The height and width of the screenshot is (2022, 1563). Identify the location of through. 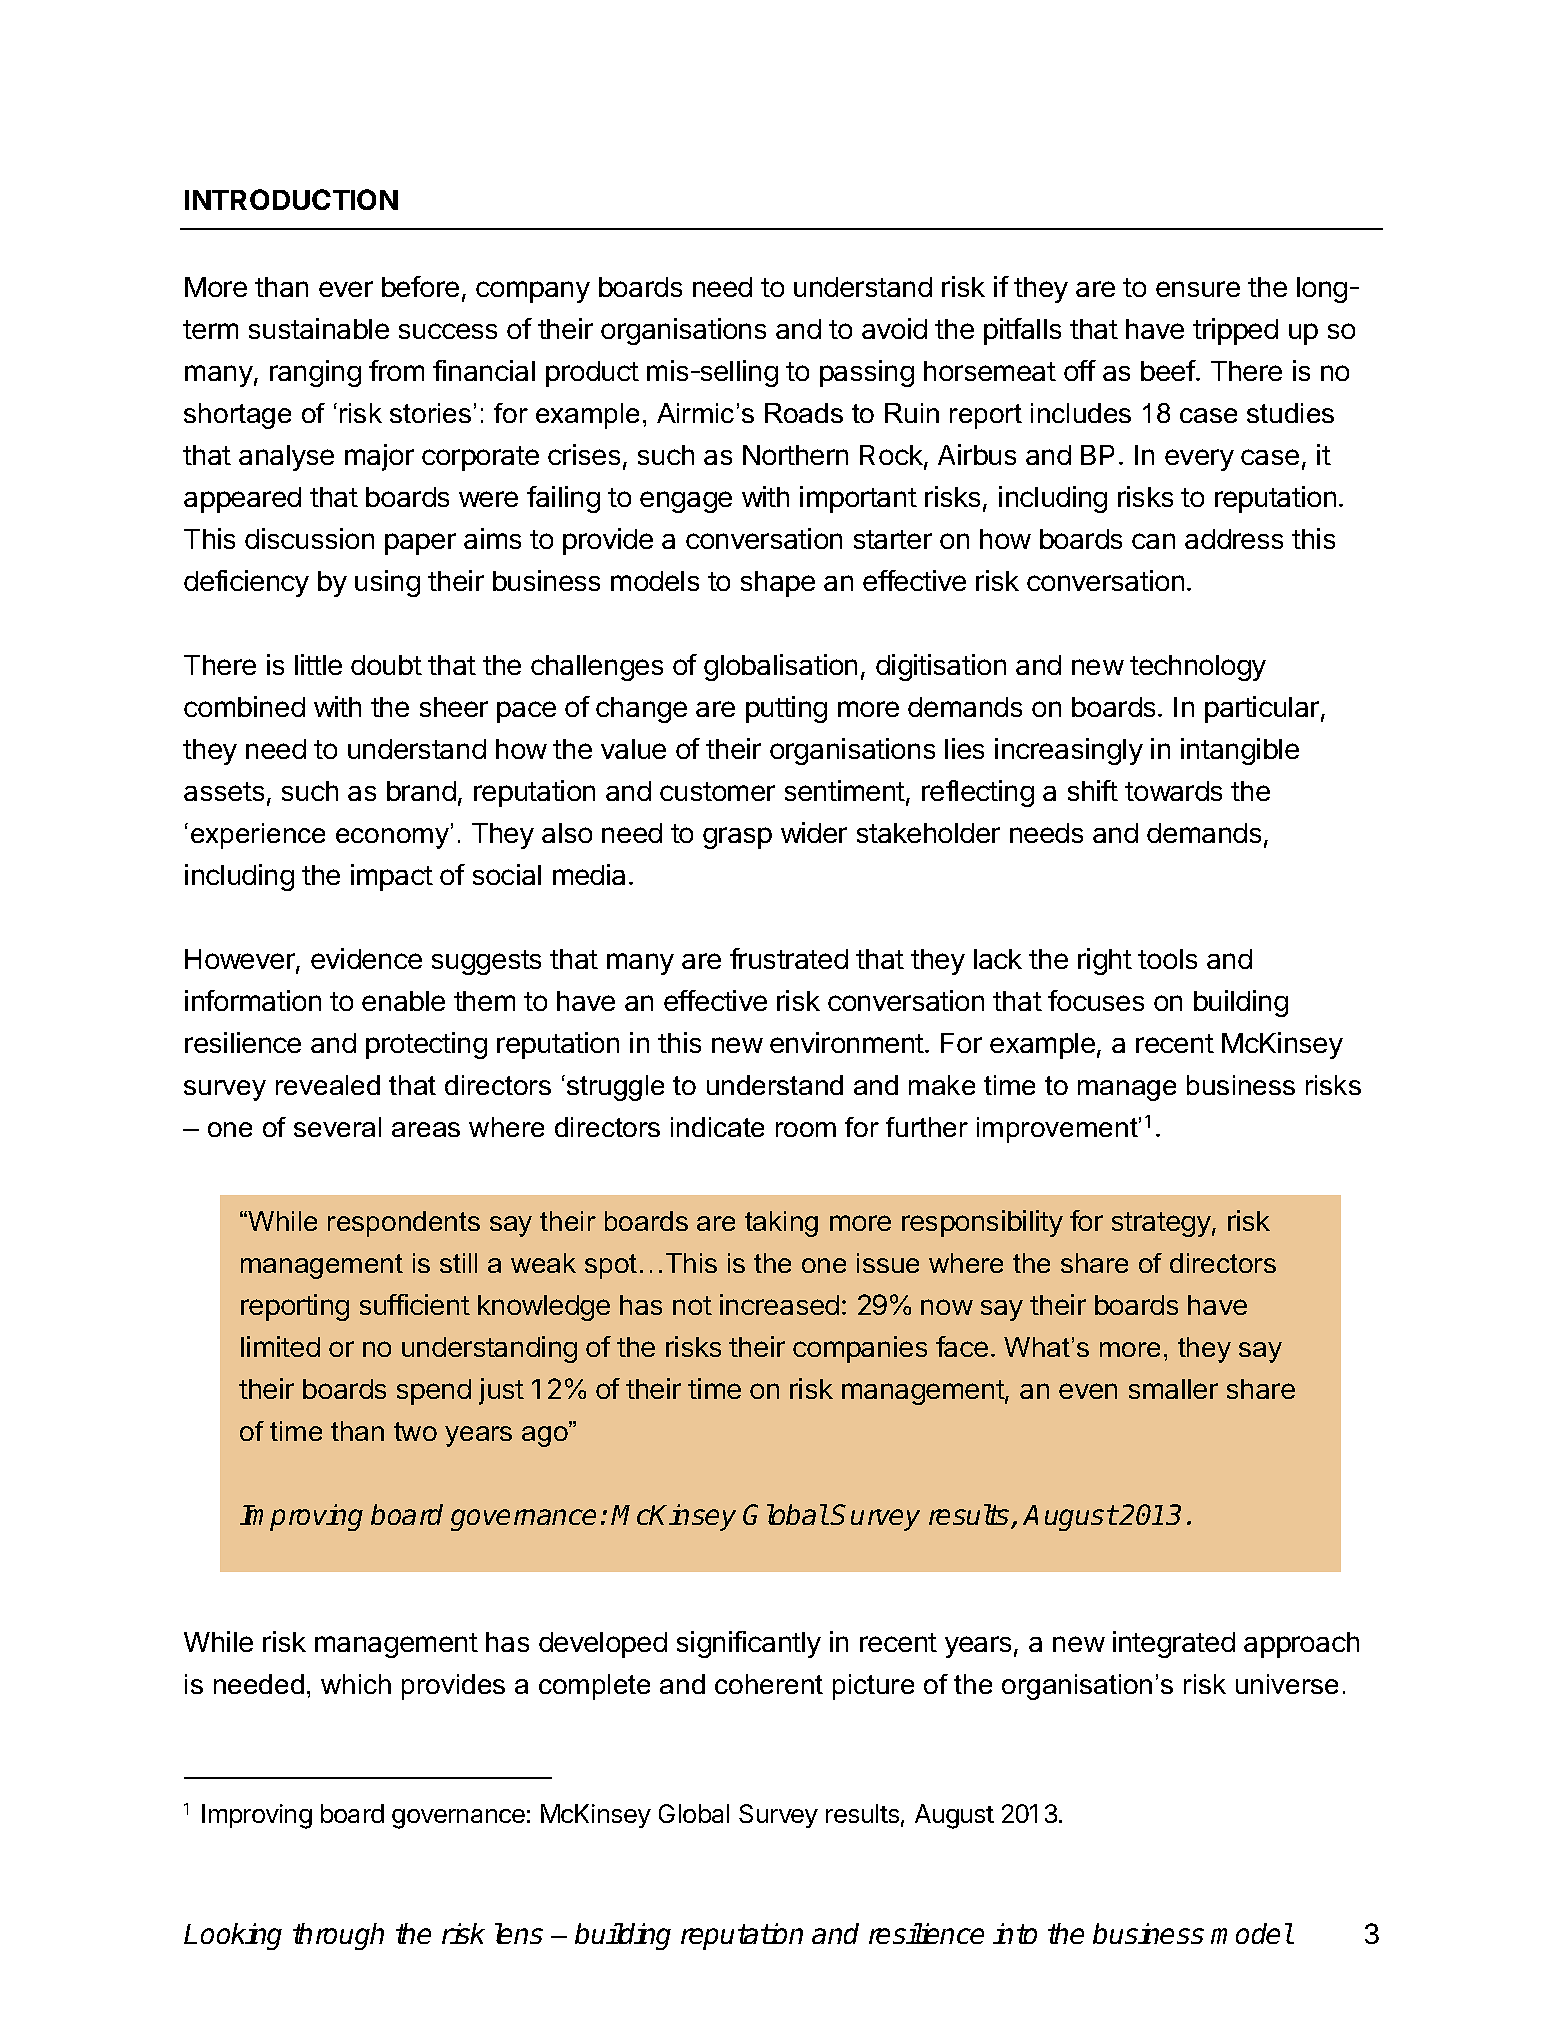
(338, 1936).
